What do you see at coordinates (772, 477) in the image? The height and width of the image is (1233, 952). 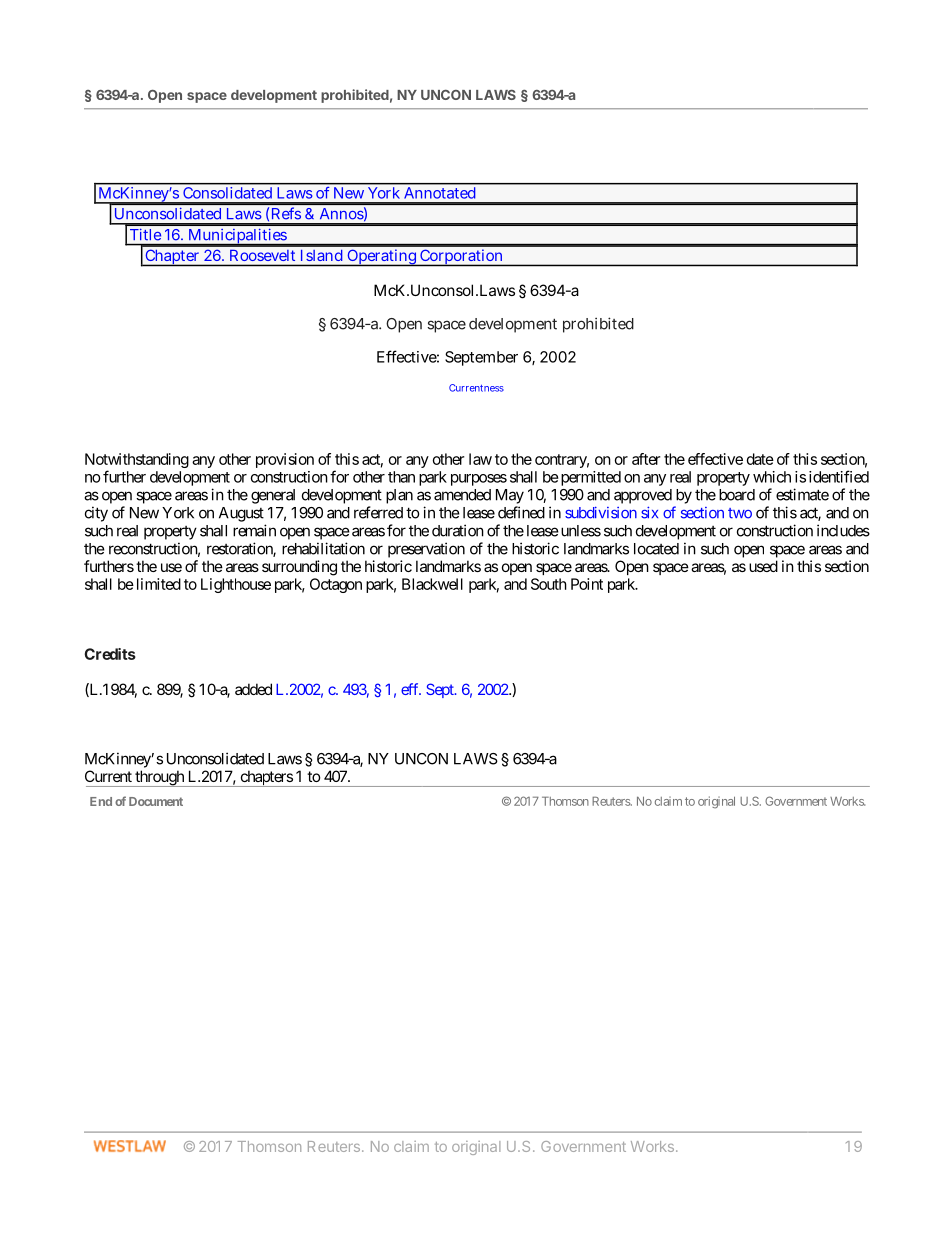 I see `which` at bounding box center [772, 477].
